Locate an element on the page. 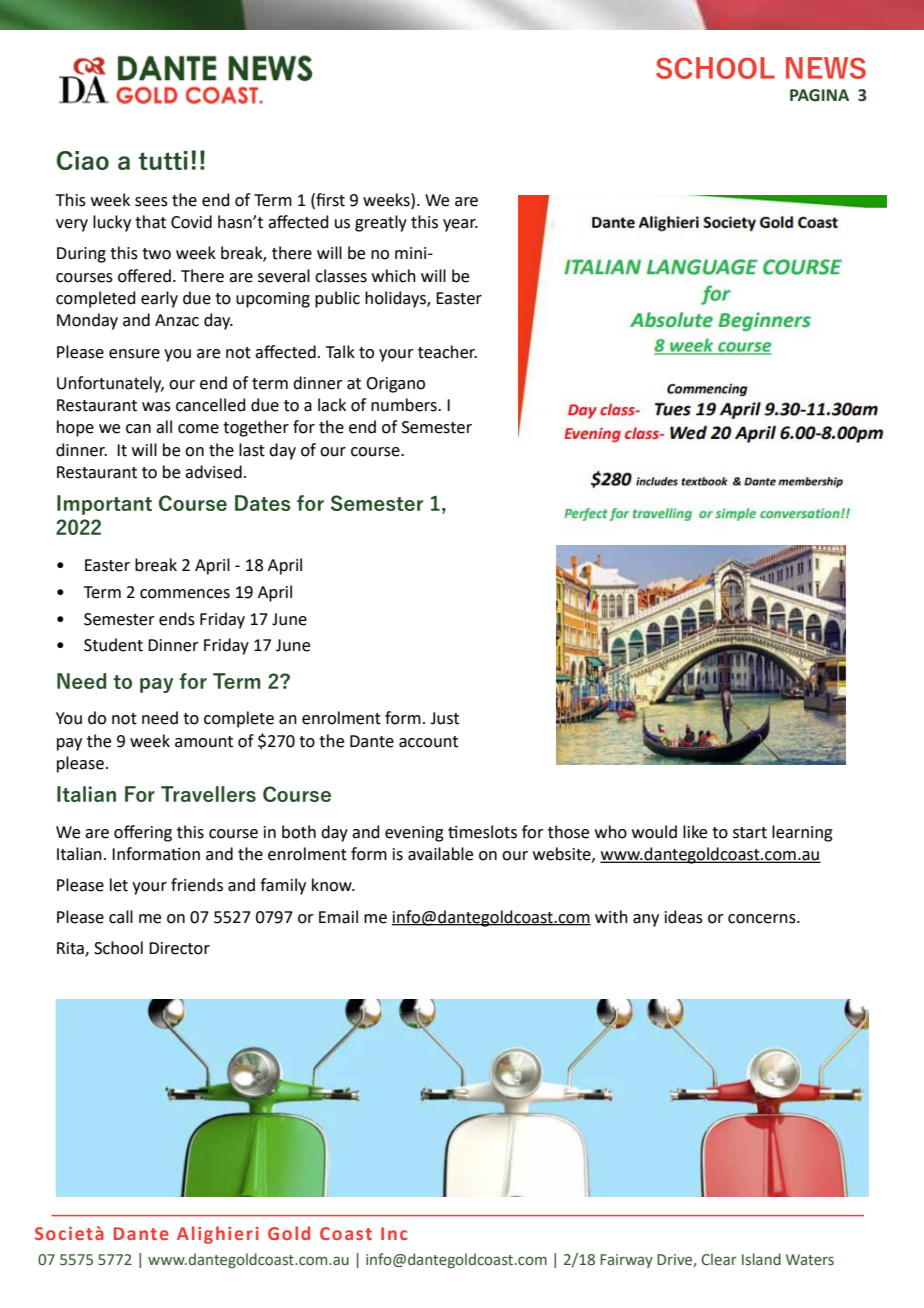  teacher is located at coordinates (447, 352).
